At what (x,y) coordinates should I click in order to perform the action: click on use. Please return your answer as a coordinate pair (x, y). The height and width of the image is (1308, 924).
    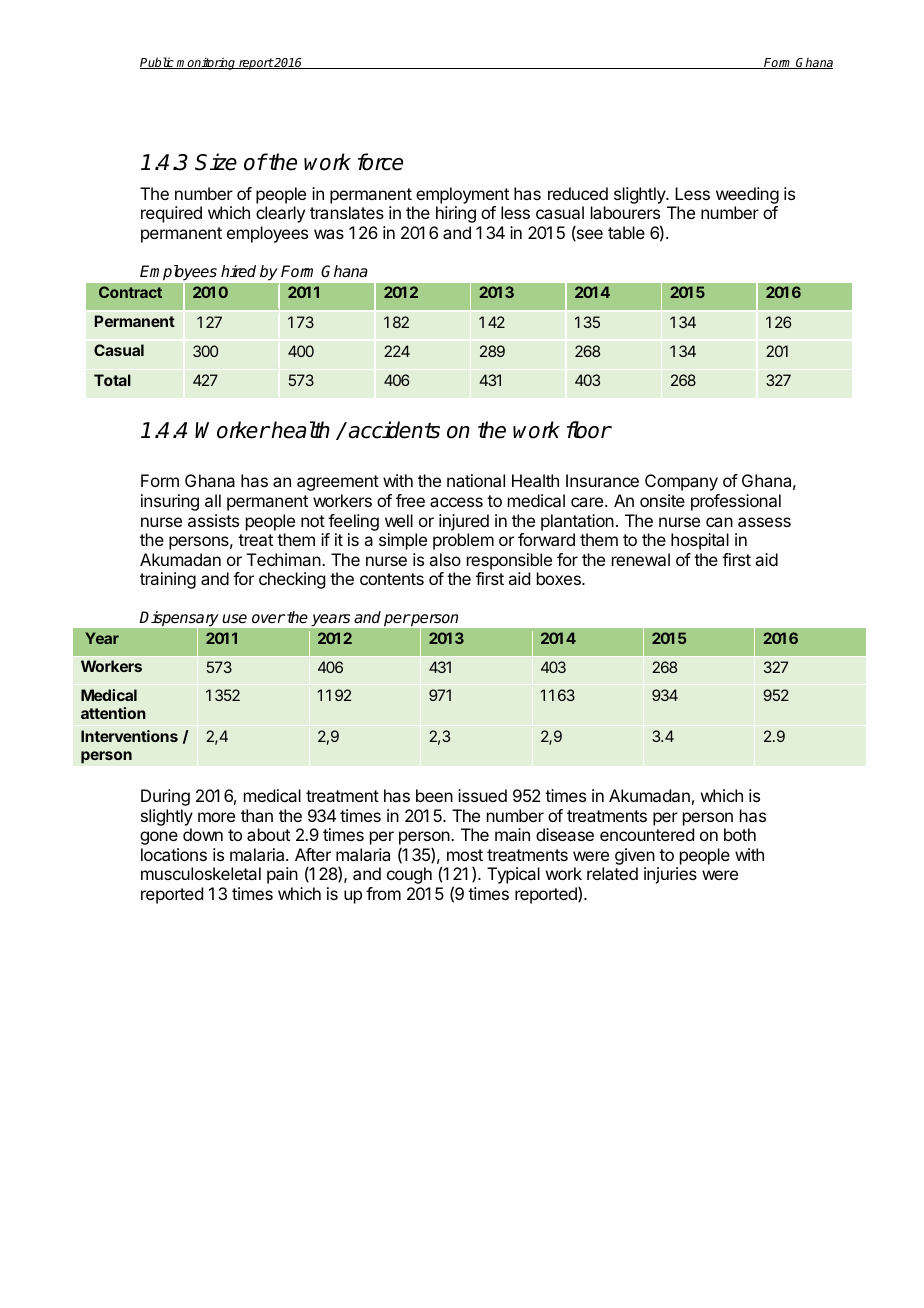
    Looking at the image, I should click on (234, 619).
